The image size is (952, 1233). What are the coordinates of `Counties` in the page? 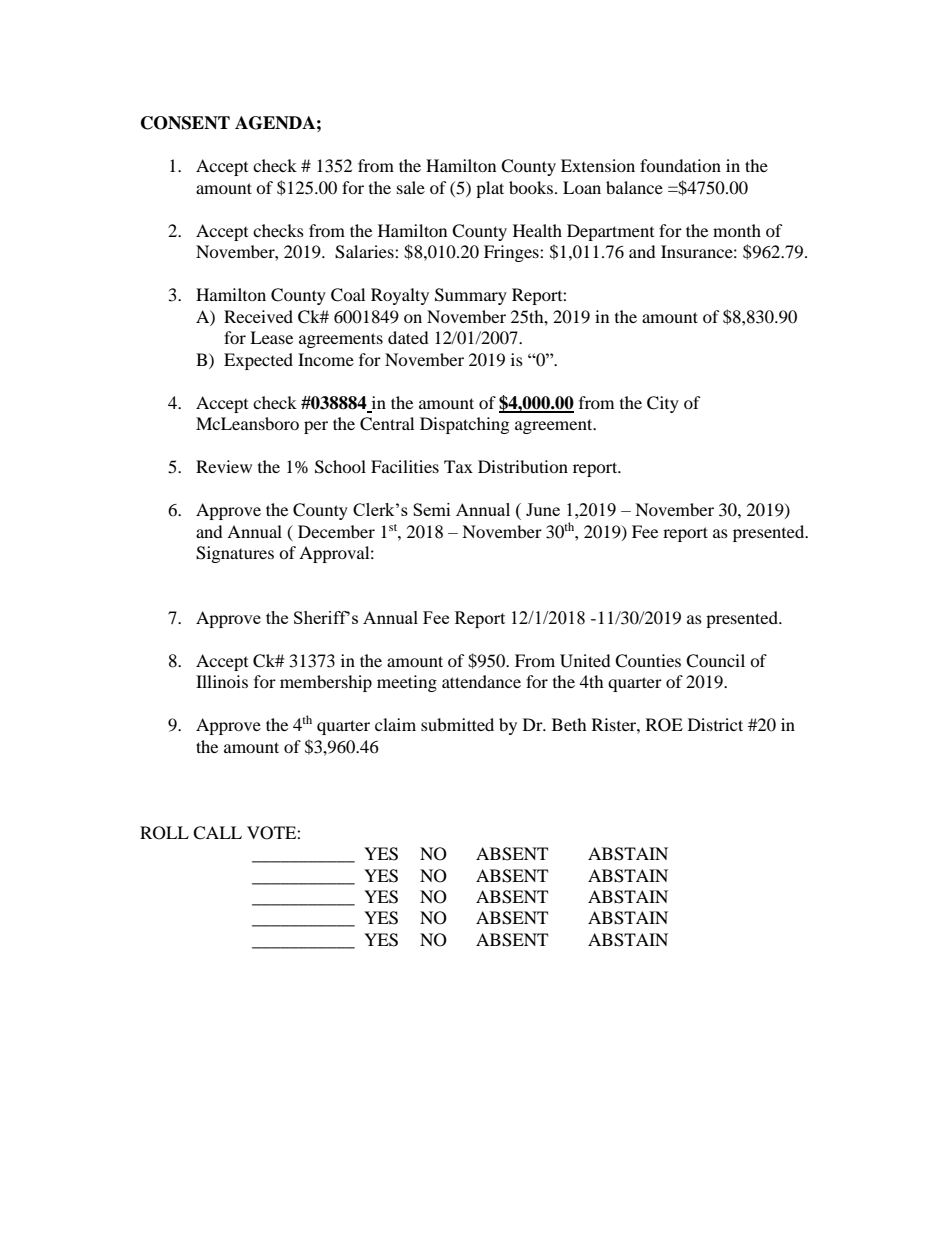 It's located at (648, 661).
